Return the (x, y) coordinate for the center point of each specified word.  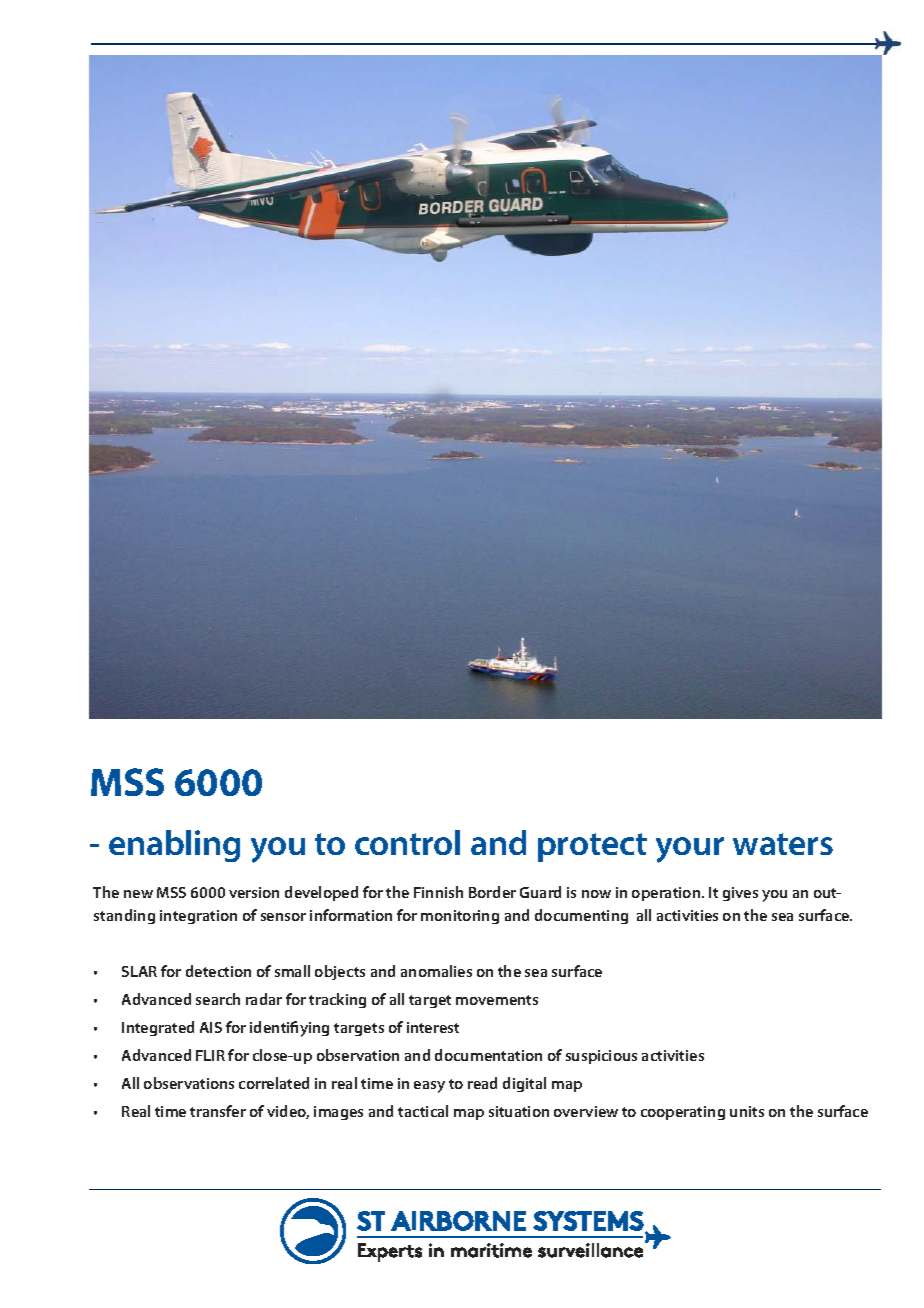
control (407, 842)
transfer (218, 1111)
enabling (174, 846)
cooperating (683, 1113)
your (690, 850)
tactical (423, 1111)
